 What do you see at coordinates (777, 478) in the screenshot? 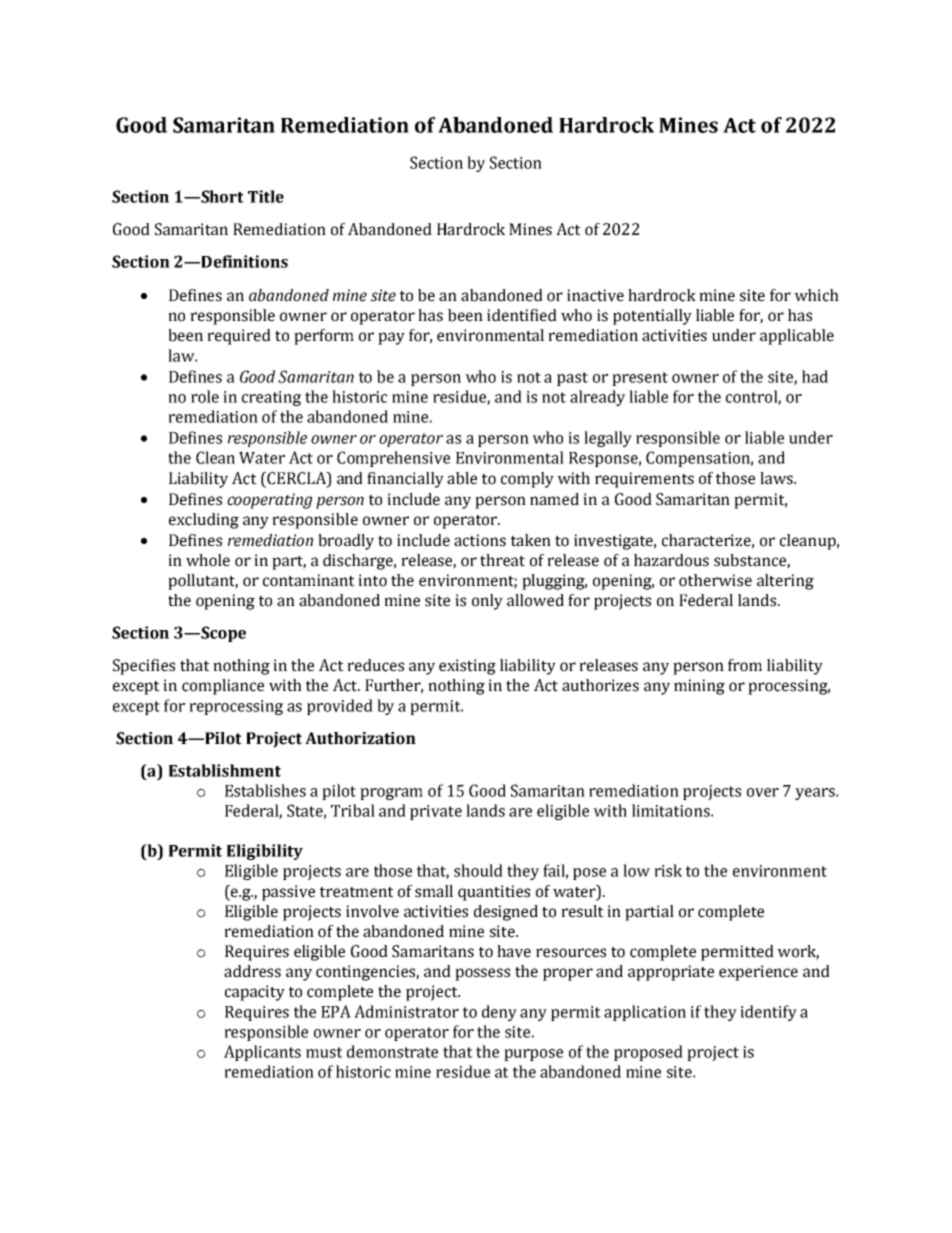
I see `laws` at bounding box center [777, 478].
